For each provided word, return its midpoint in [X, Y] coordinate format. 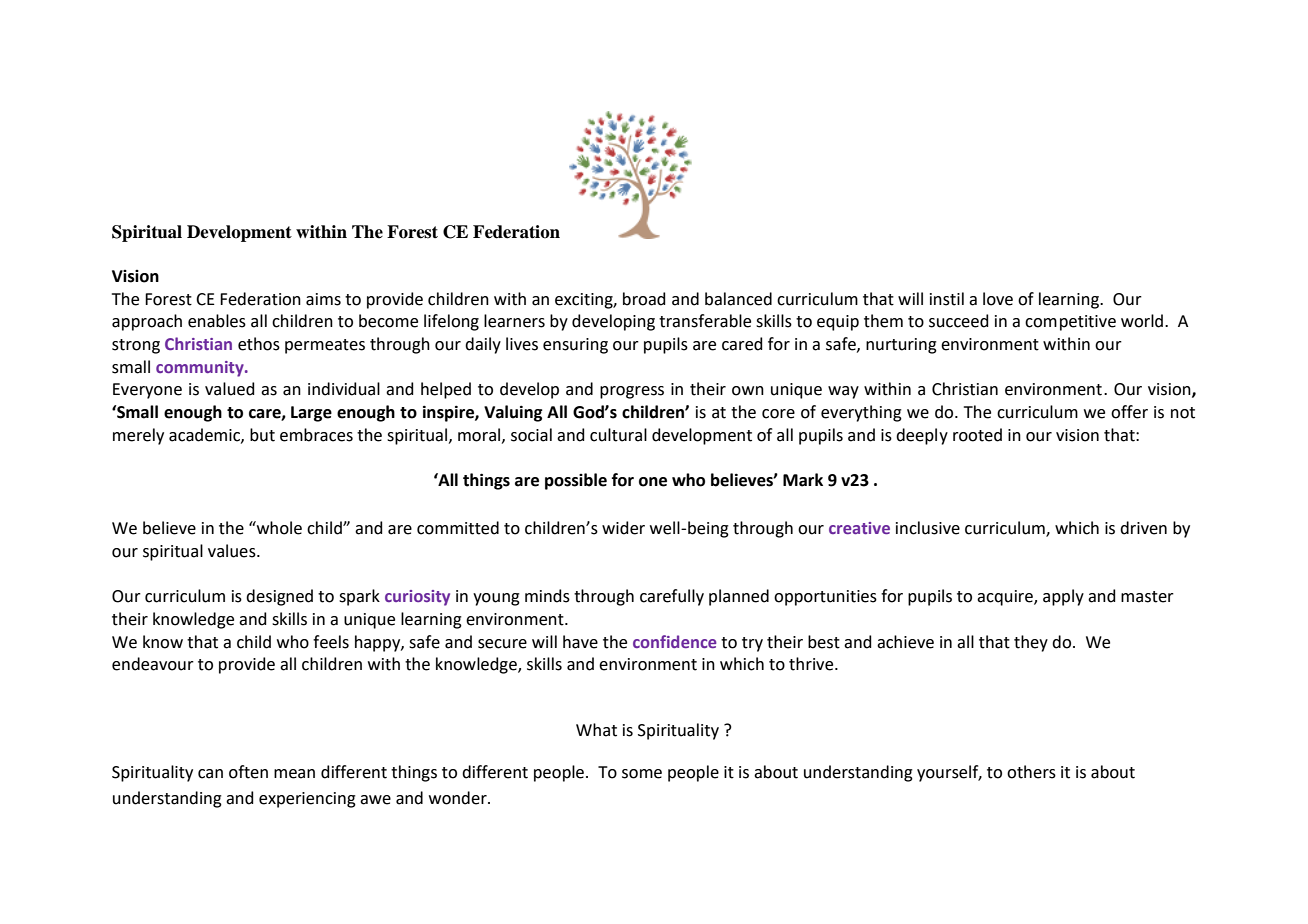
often [248, 772]
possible [576, 481]
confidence [675, 641]
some [642, 774]
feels [331, 642]
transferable [705, 321]
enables [217, 321]
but [262, 435]
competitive [1070, 323]
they [1031, 643]
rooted [977, 435]
